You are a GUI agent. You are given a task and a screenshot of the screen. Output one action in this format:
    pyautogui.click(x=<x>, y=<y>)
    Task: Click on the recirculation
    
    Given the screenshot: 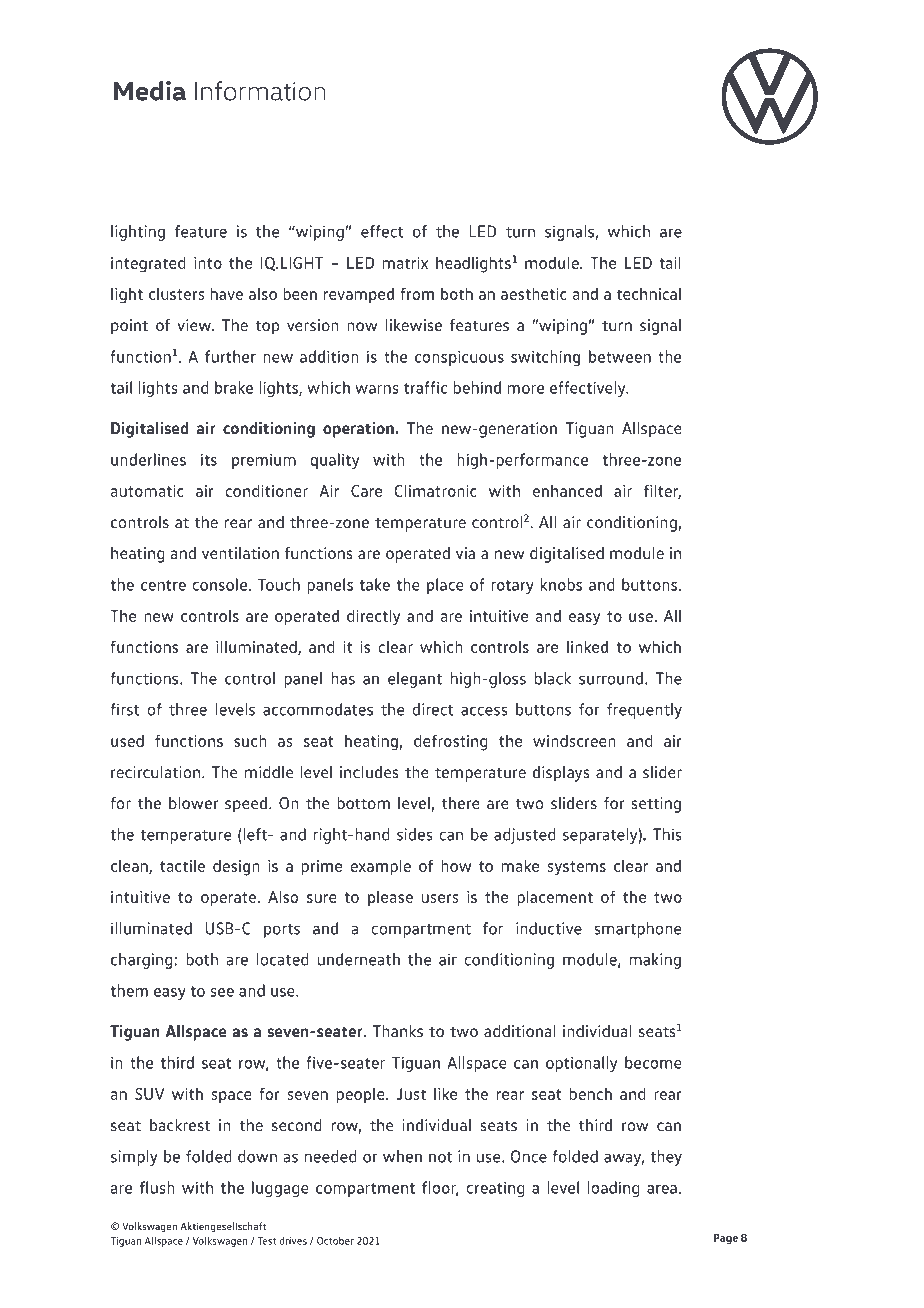 What is the action you would take?
    pyautogui.click(x=157, y=772)
